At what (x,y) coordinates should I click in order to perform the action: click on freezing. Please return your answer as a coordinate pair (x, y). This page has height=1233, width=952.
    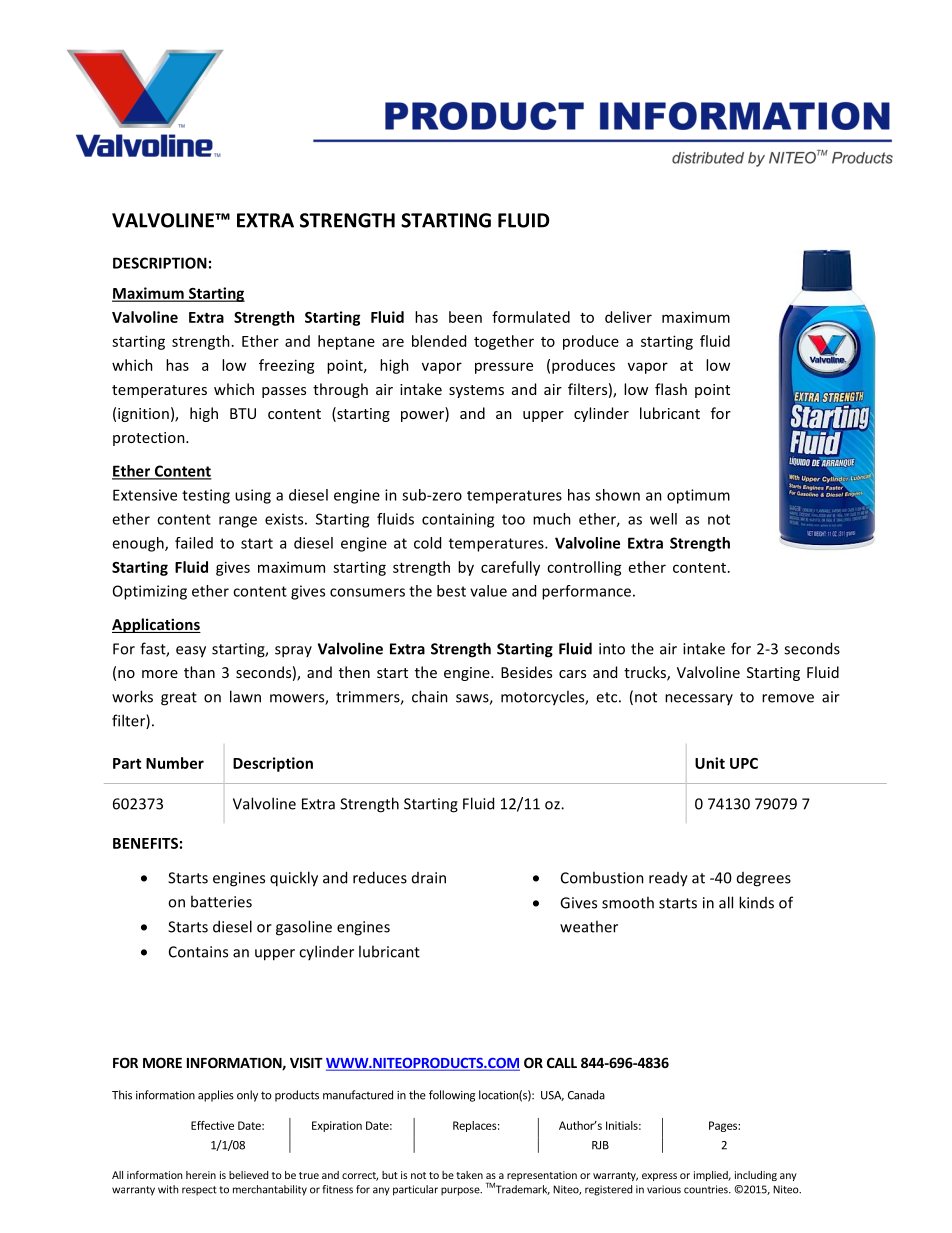
    Looking at the image, I should click on (287, 366).
